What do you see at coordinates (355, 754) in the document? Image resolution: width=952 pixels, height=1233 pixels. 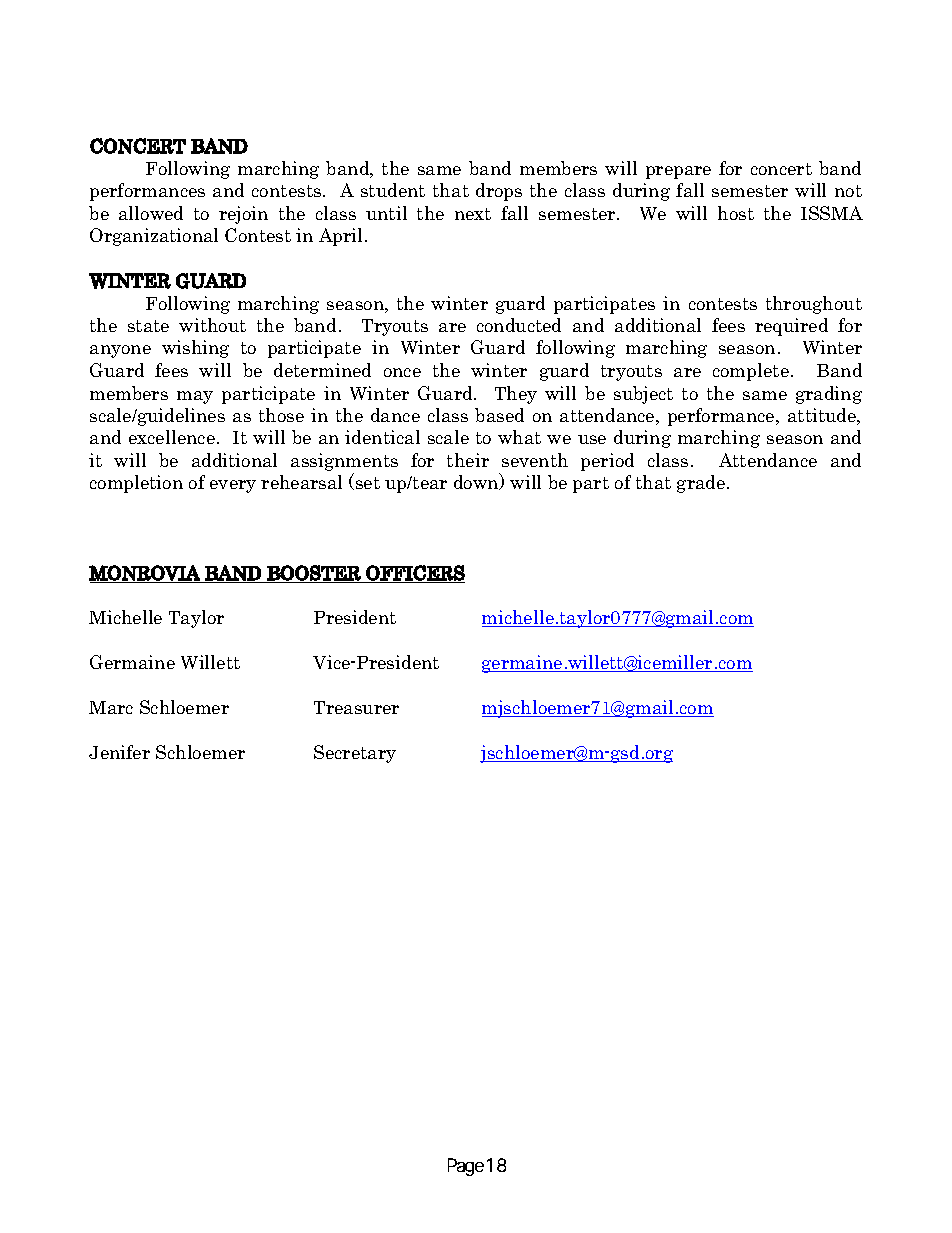 I see `Secretary` at bounding box center [355, 754].
